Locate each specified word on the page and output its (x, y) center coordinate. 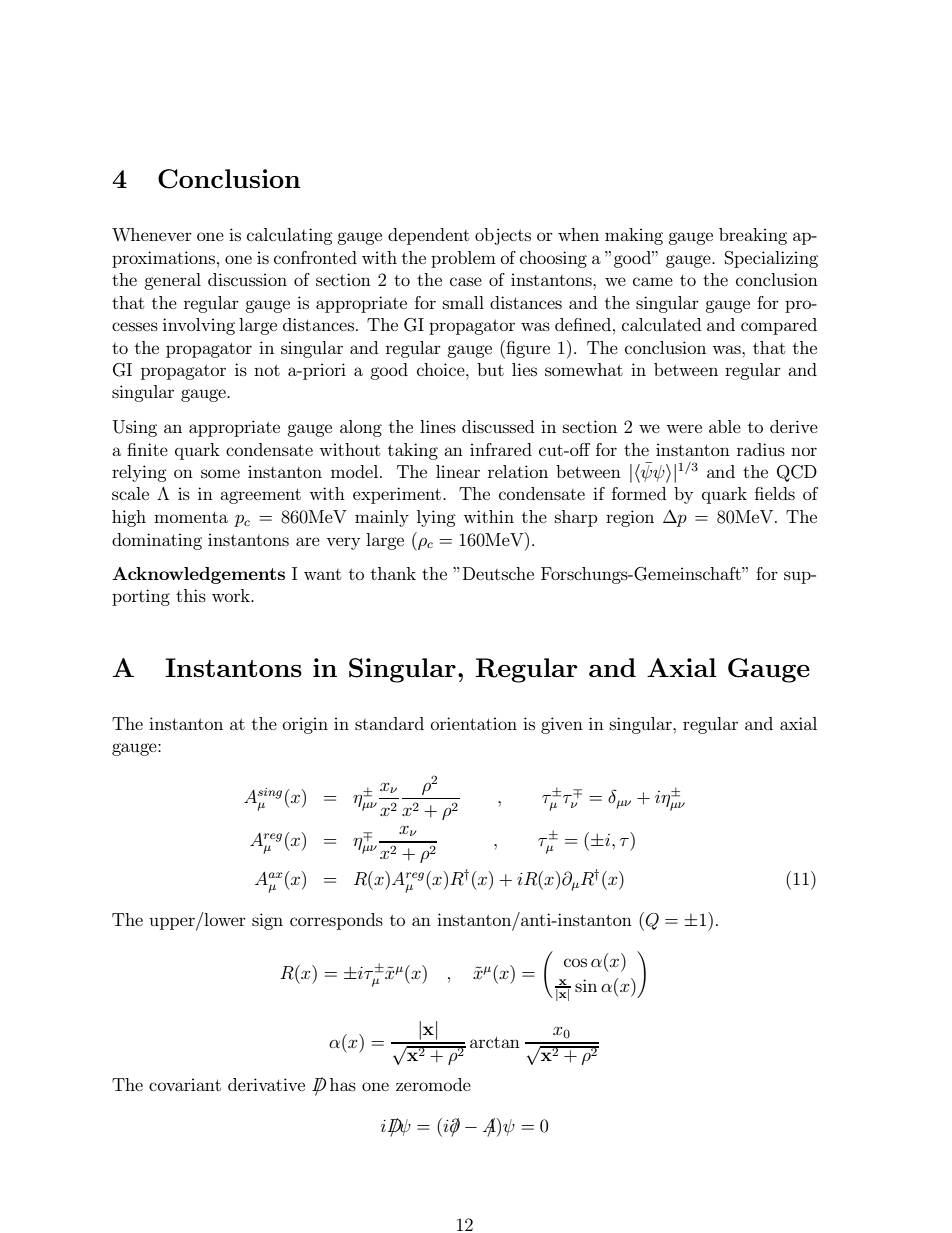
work (232, 595)
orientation (474, 723)
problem (463, 259)
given (562, 725)
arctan (495, 1042)
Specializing (771, 259)
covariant (185, 1084)
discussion (247, 279)
